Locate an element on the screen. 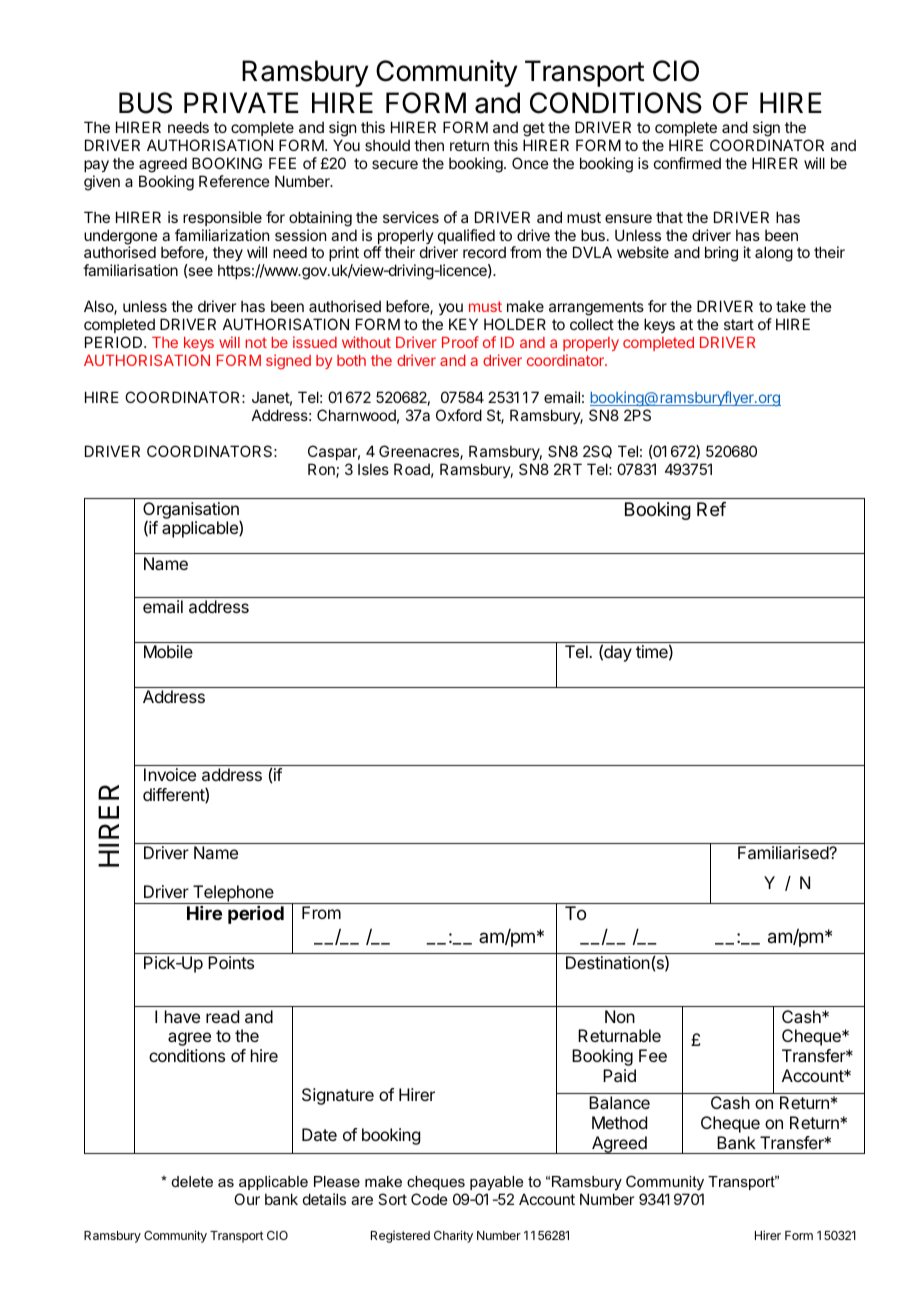 The height and width of the screenshot is (1308, 924). not is located at coordinates (256, 342).
